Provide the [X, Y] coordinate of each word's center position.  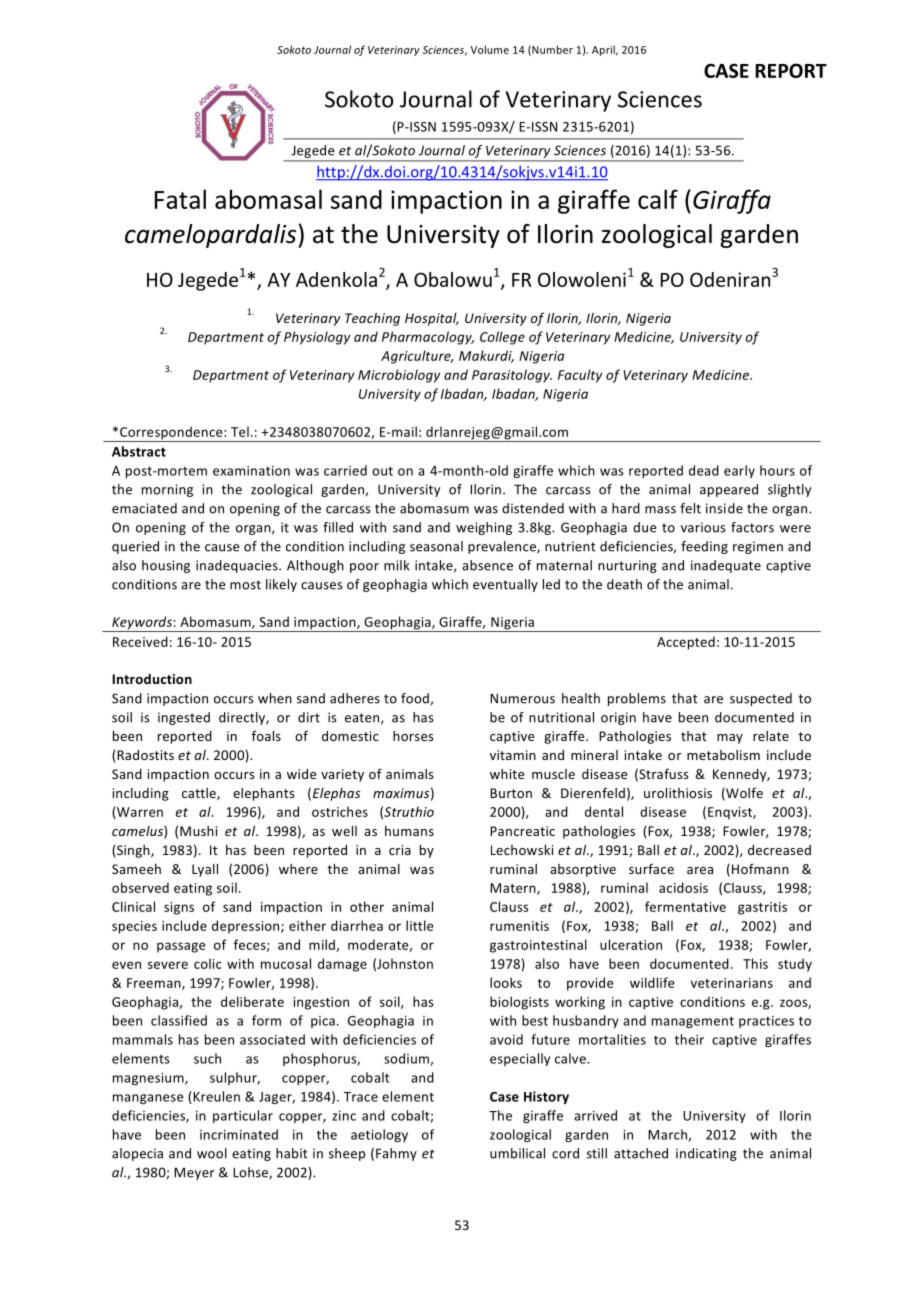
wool [212, 1153]
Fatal [180, 199]
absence [487, 565]
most [245, 585]
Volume [490, 49]
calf [658, 199]
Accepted [686, 643]
